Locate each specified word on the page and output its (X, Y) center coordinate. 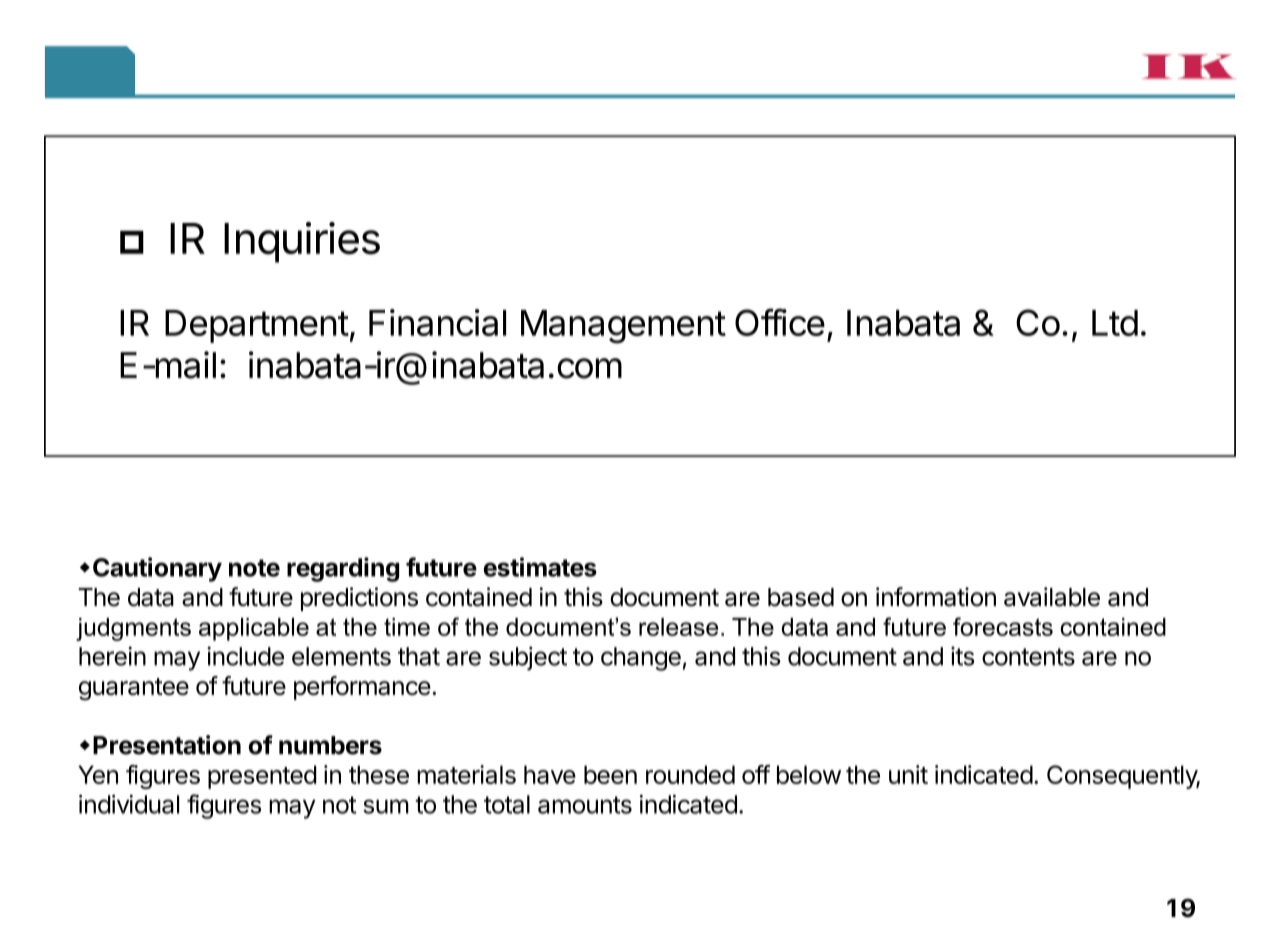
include (245, 656)
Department (257, 326)
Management (623, 327)
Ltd (1115, 323)
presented (262, 777)
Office (780, 322)
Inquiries (302, 242)
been (610, 774)
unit (908, 774)
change (641, 659)
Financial (437, 322)
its (962, 656)
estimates (540, 567)
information (936, 597)
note (254, 568)
